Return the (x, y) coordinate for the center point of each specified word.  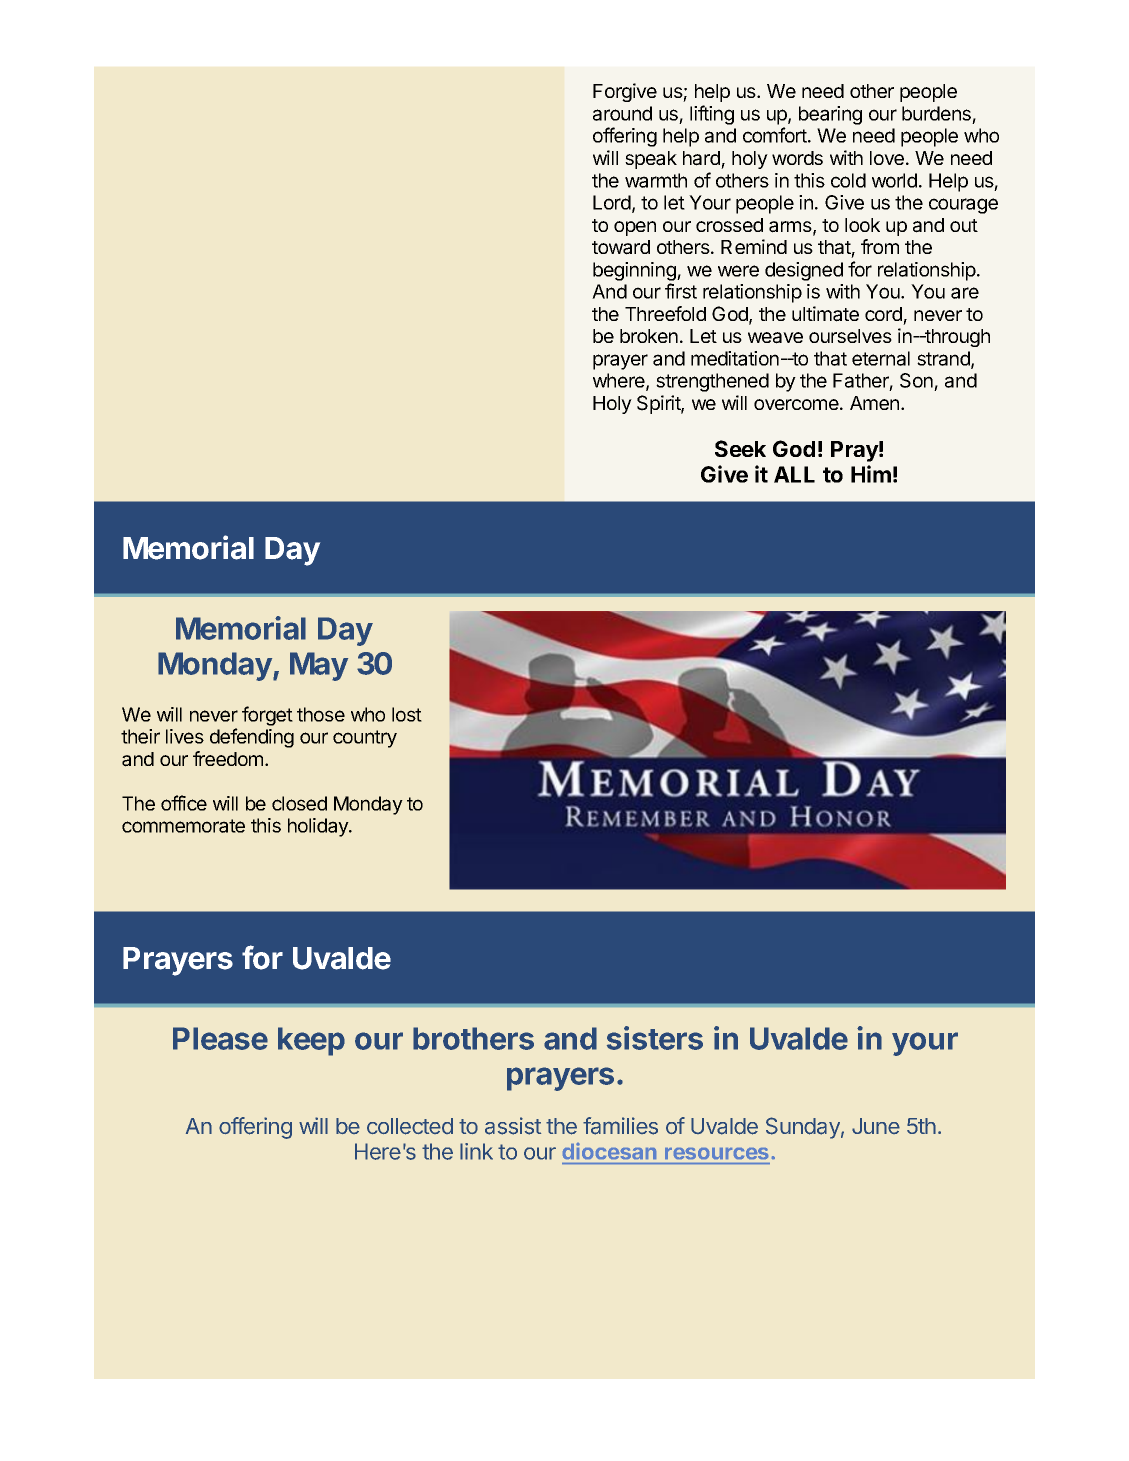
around (622, 113)
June (876, 1126)
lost (407, 714)
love (887, 158)
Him (871, 474)
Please (220, 1038)
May (319, 666)
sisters (655, 1038)
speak (651, 160)
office (184, 803)
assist (513, 1126)
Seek (740, 448)
